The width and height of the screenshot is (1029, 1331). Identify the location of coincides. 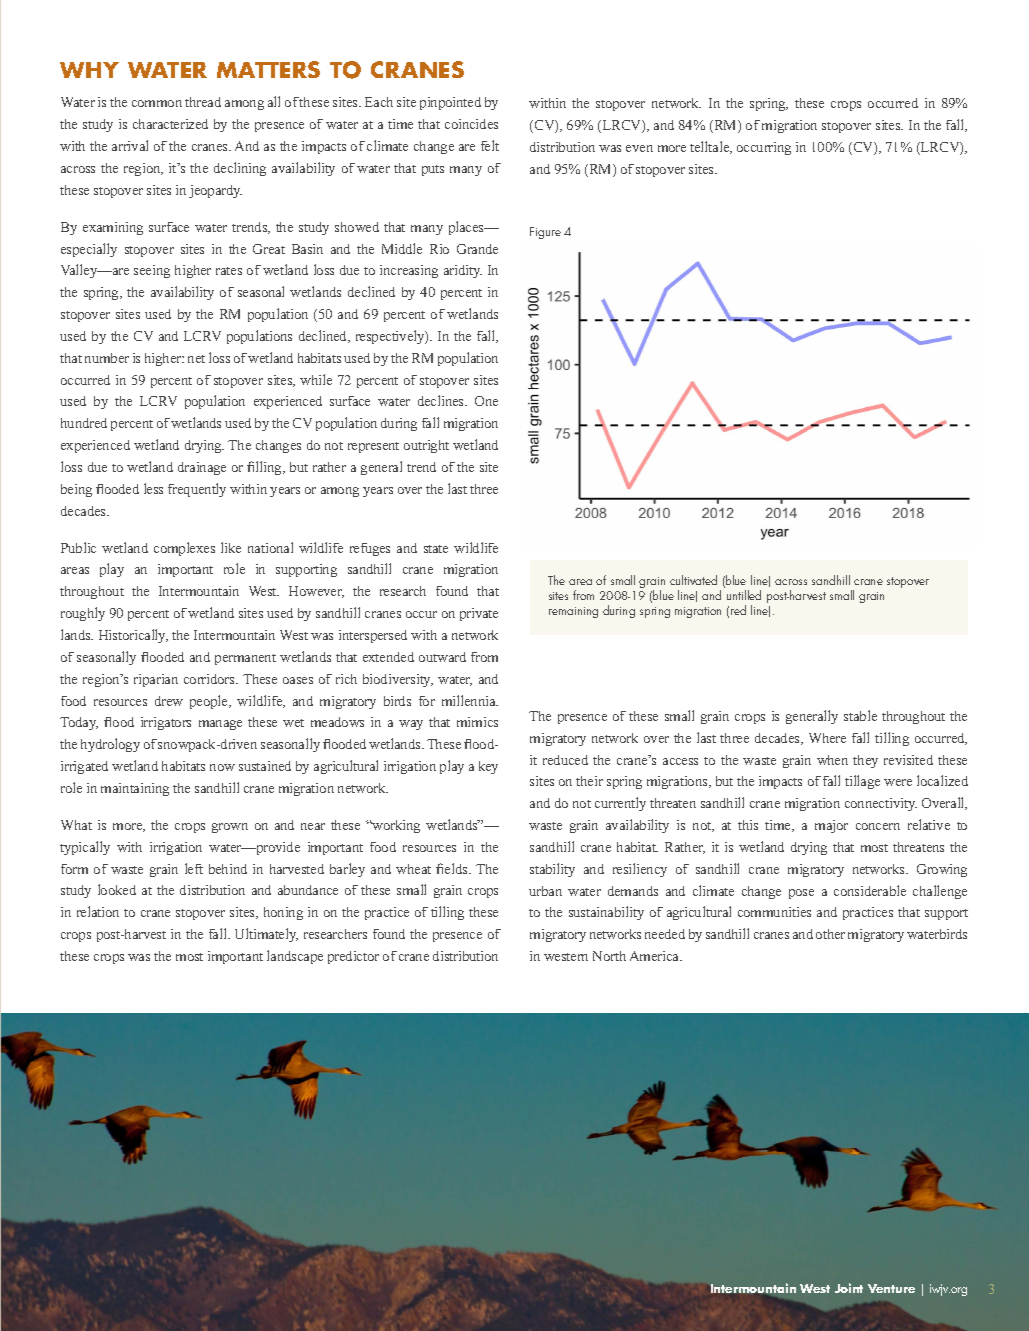
(471, 124).
